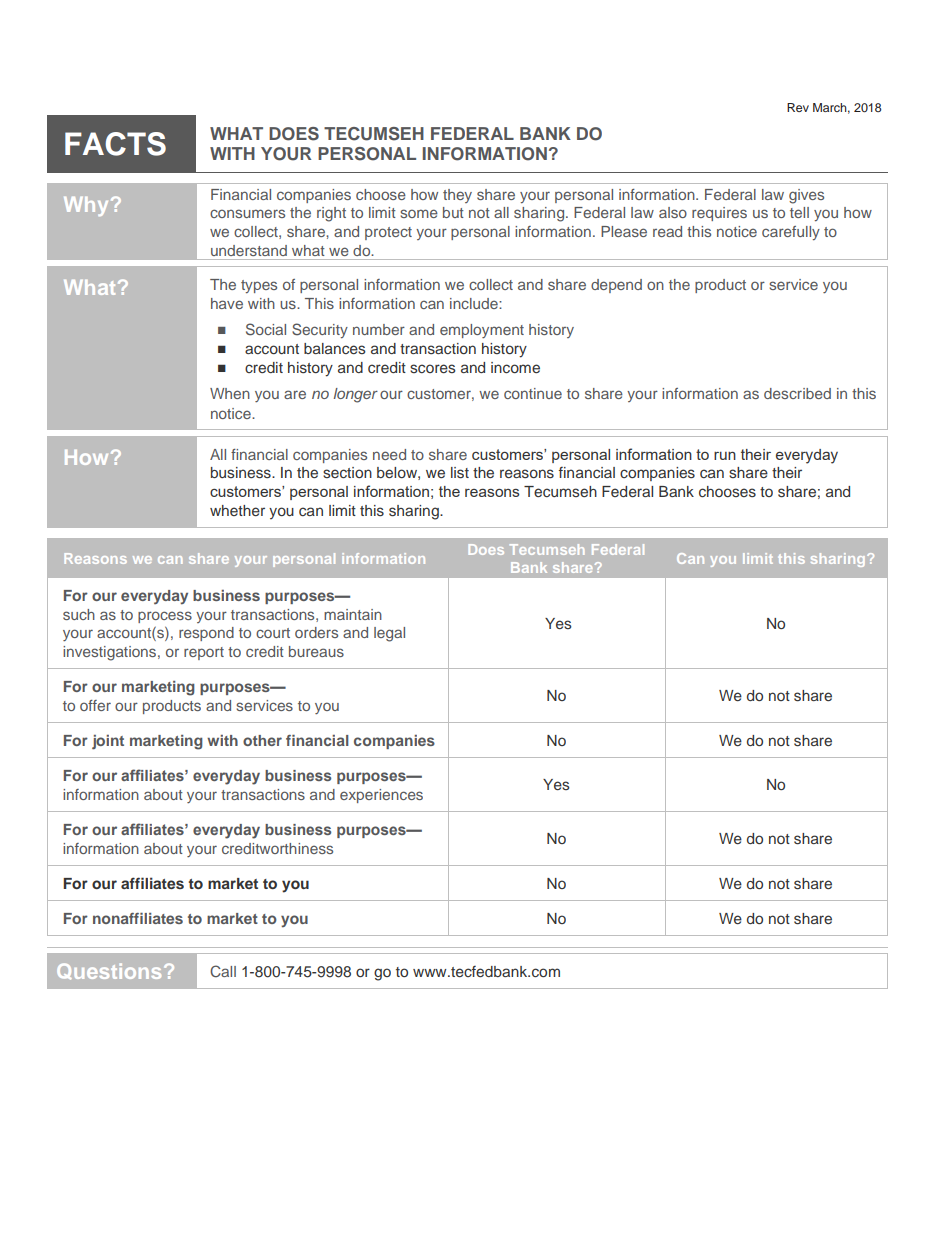 The image size is (952, 1233). Describe the element at coordinates (204, 653) in the screenshot. I see `report` at that location.
